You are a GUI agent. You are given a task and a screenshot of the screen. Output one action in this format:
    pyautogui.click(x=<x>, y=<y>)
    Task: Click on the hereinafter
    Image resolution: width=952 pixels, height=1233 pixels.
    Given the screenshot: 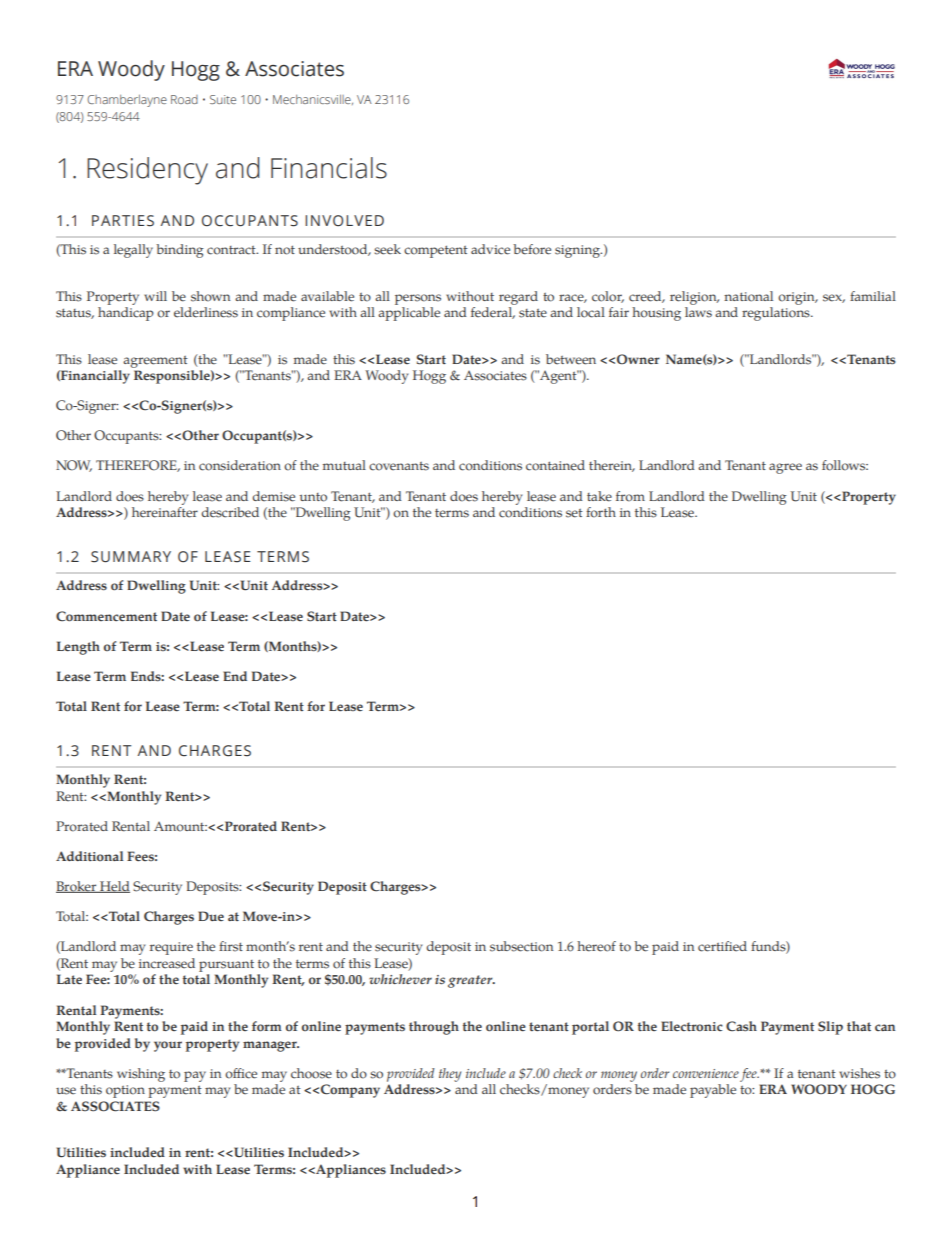 What is the action you would take?
    pyautogui.click(x=165, y=512)
